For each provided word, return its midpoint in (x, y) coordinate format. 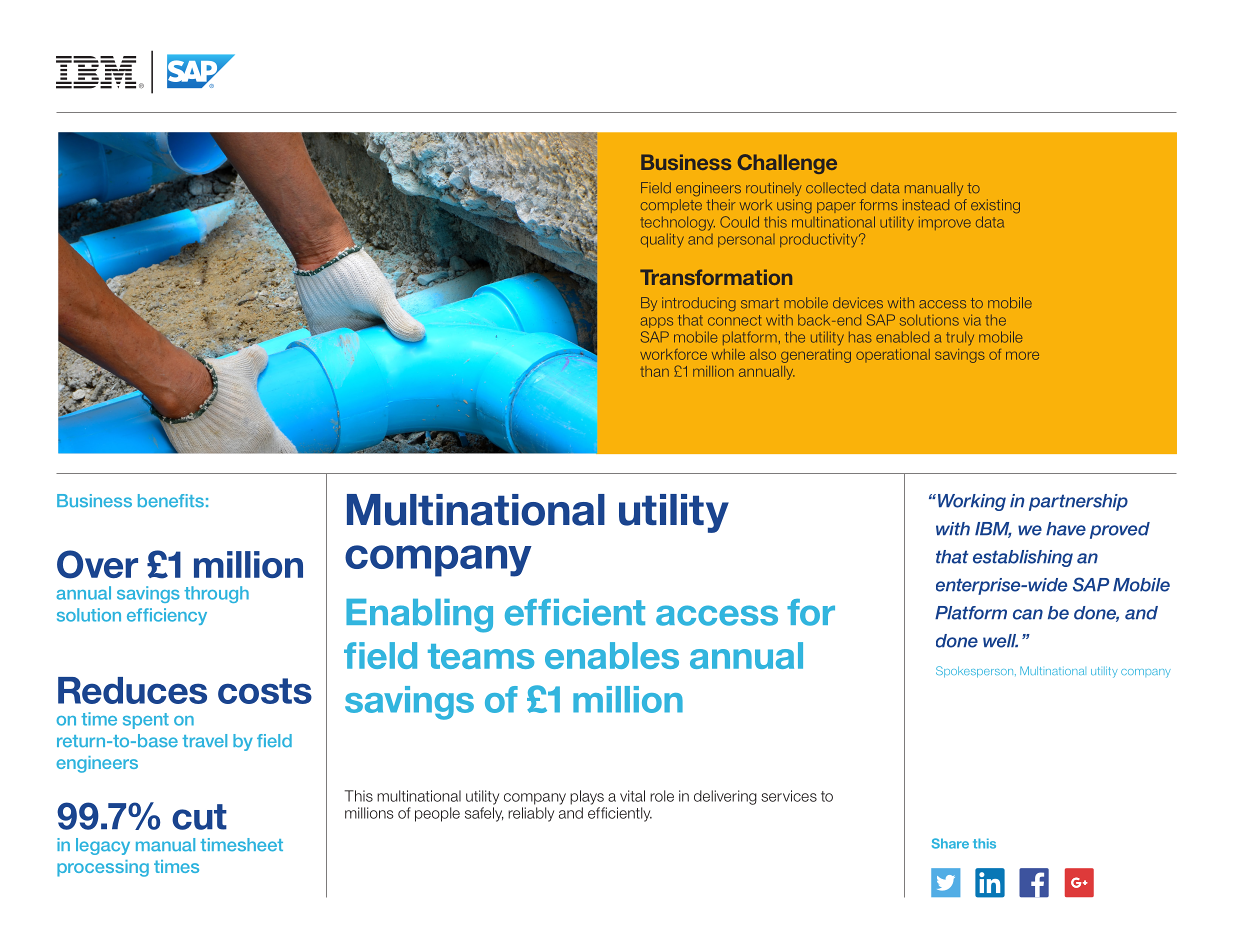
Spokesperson (976, 672)
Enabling (419, 616)
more (1022, 355)
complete (671, 206)
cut (199, 817)
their (720, 205)
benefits (171, 501)
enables (612, 655)
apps (657, 322)
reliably (531, 814)
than (654, 371)
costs (265, 691)
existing (995, 206)
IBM (993, 530)
